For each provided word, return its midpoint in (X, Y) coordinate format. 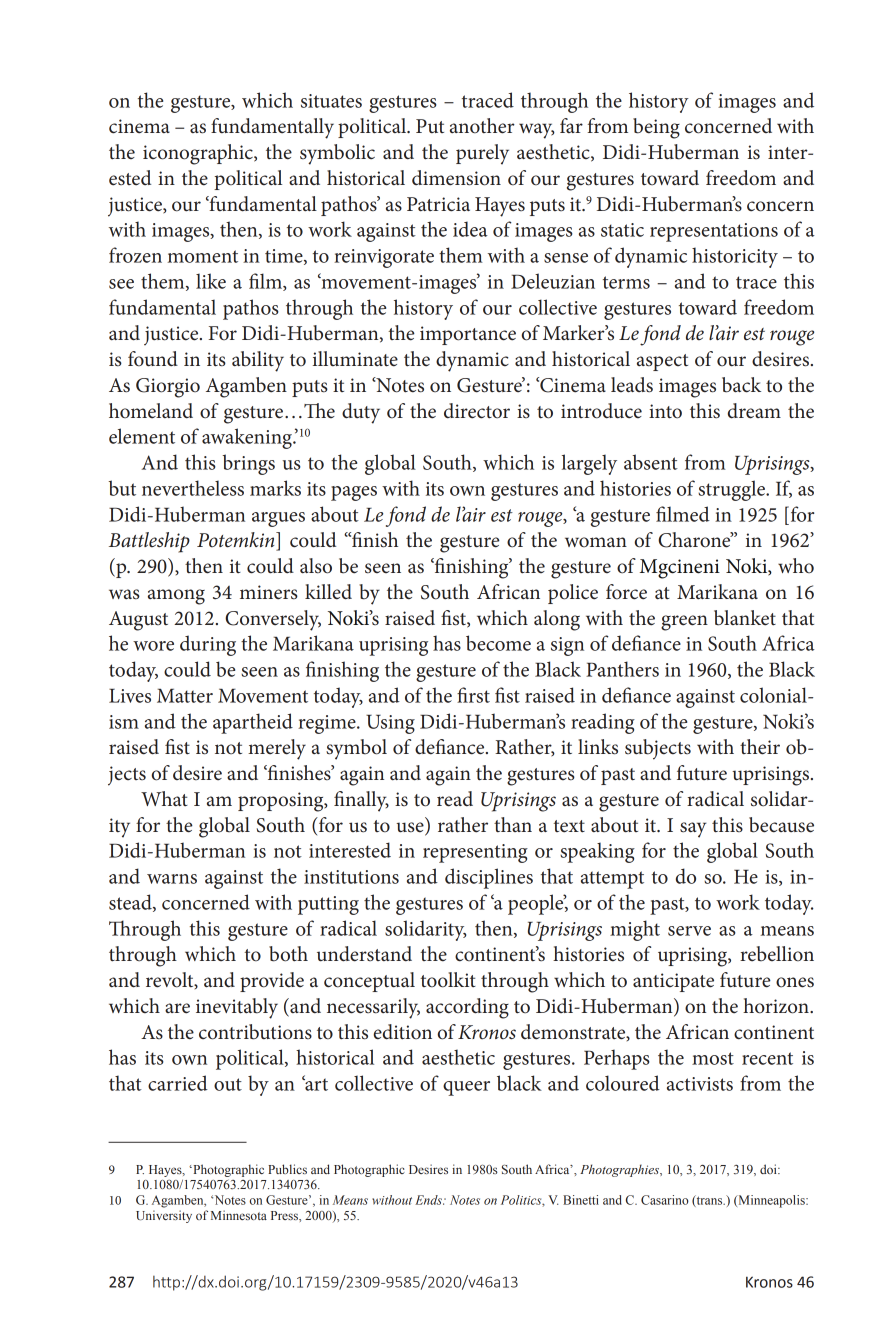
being (656, 128)
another (482, 126)
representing (475, 853)
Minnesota (239, 1215)
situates (331, 101)
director (477, 411)
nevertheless (193, 488)
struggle (732, 490)
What (164, 798)
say (693, 830)
